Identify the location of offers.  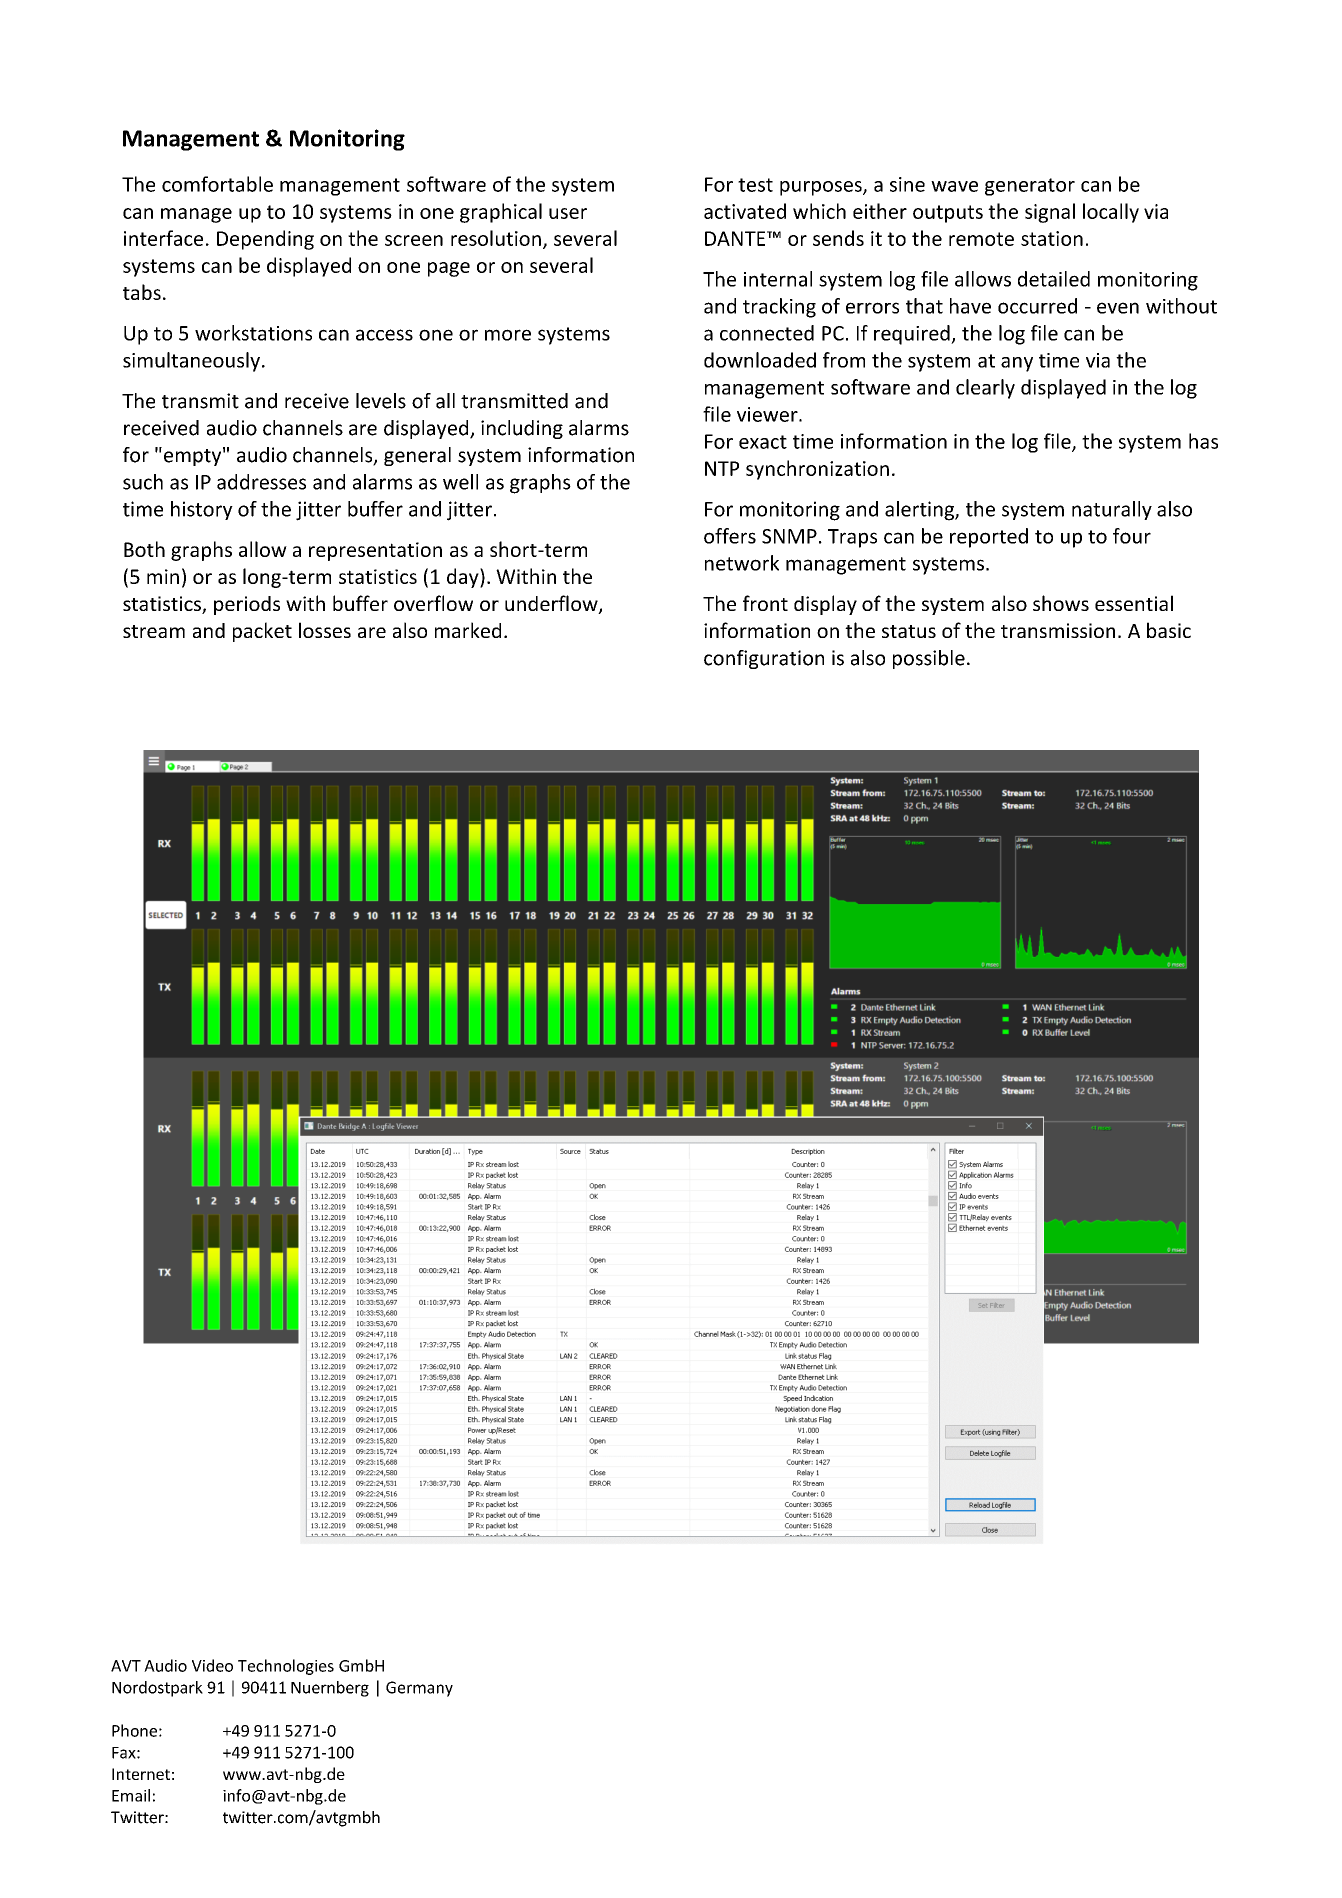
(730, 536).
